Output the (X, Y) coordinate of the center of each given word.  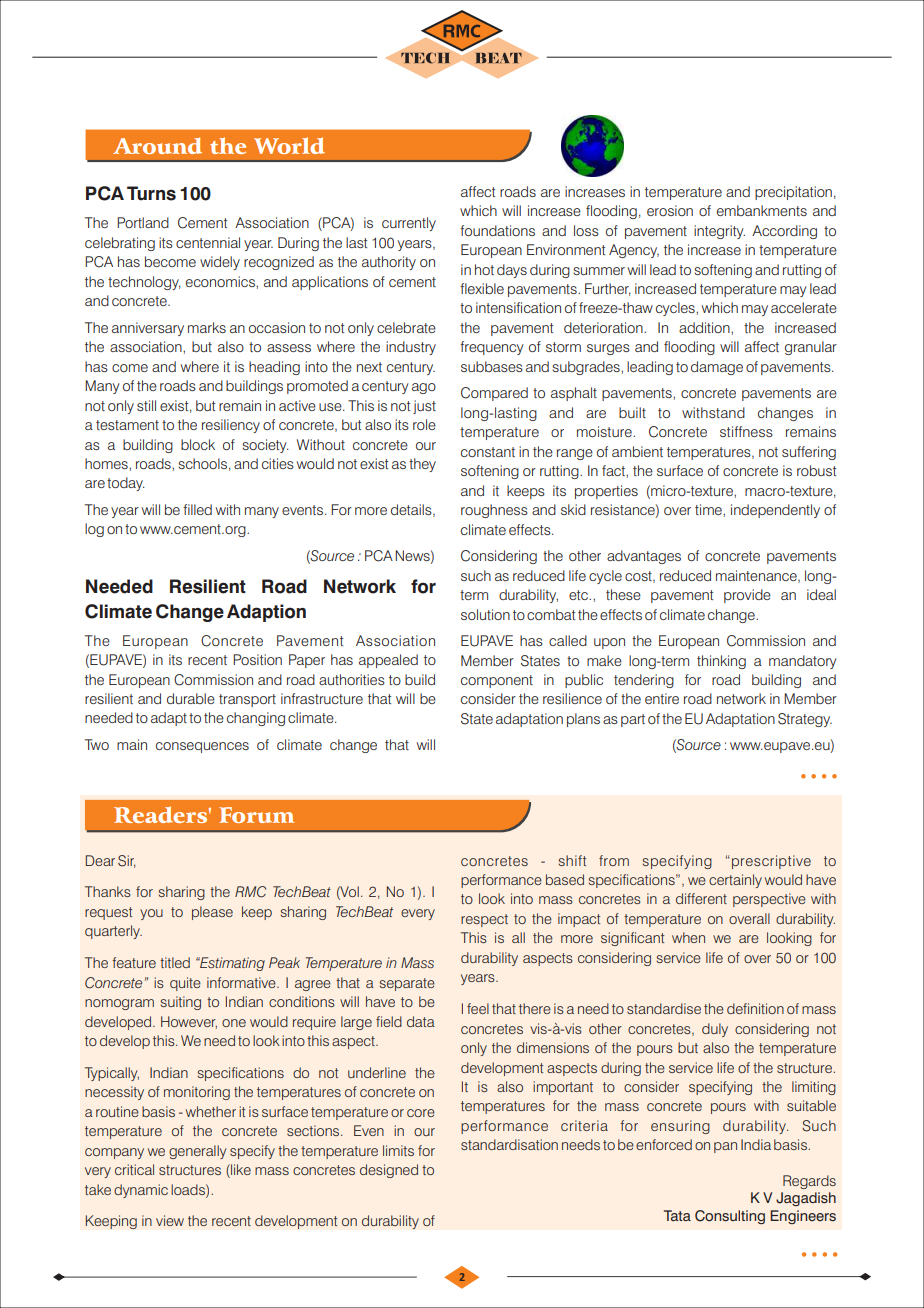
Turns (151, 193)
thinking (721, 662)
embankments (762, 210)
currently (409, 224)
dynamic (141, 1191)
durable (191, 698)
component (497, 681)
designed (389, 1171)
